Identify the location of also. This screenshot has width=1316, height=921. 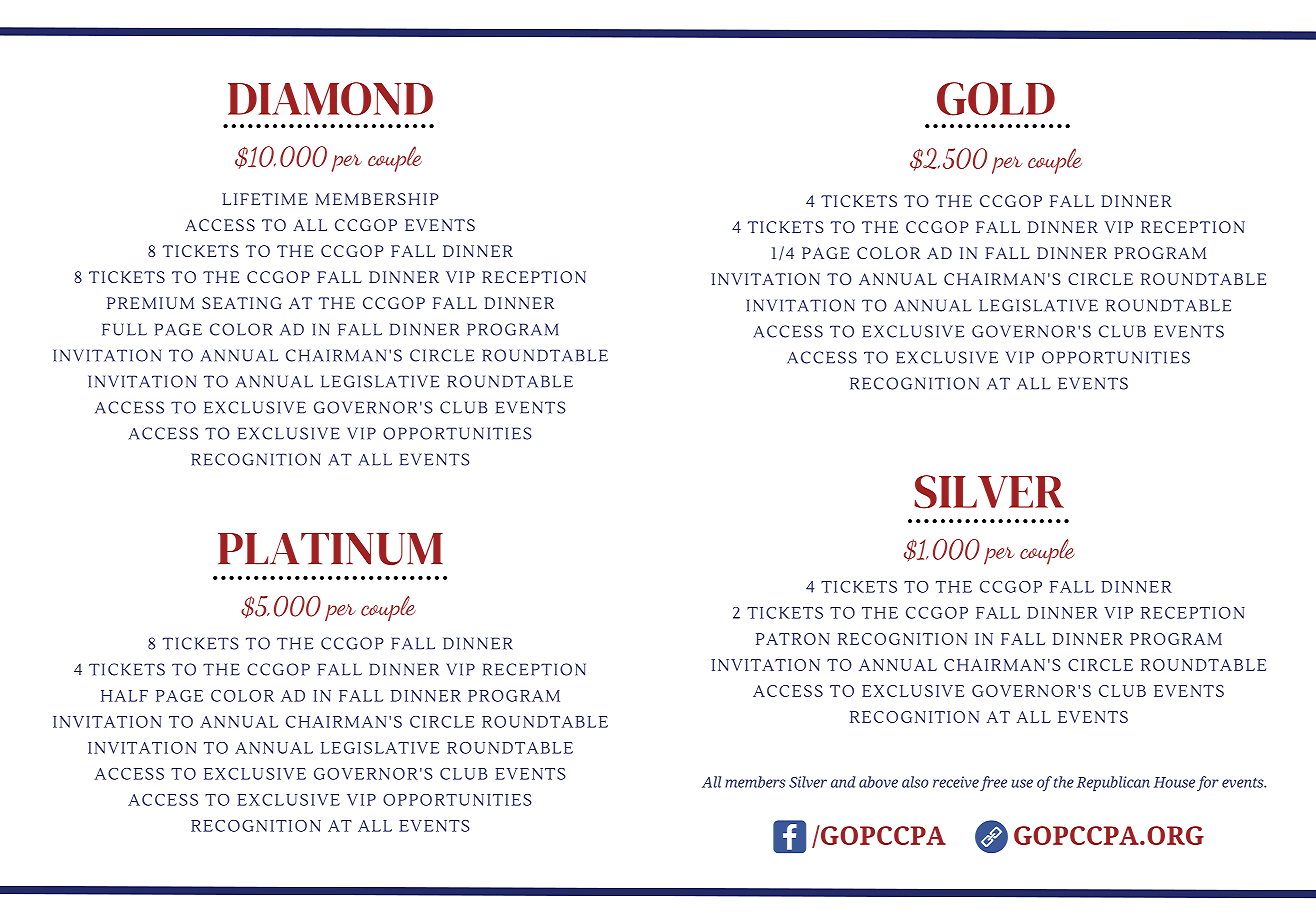
(915, 782).
